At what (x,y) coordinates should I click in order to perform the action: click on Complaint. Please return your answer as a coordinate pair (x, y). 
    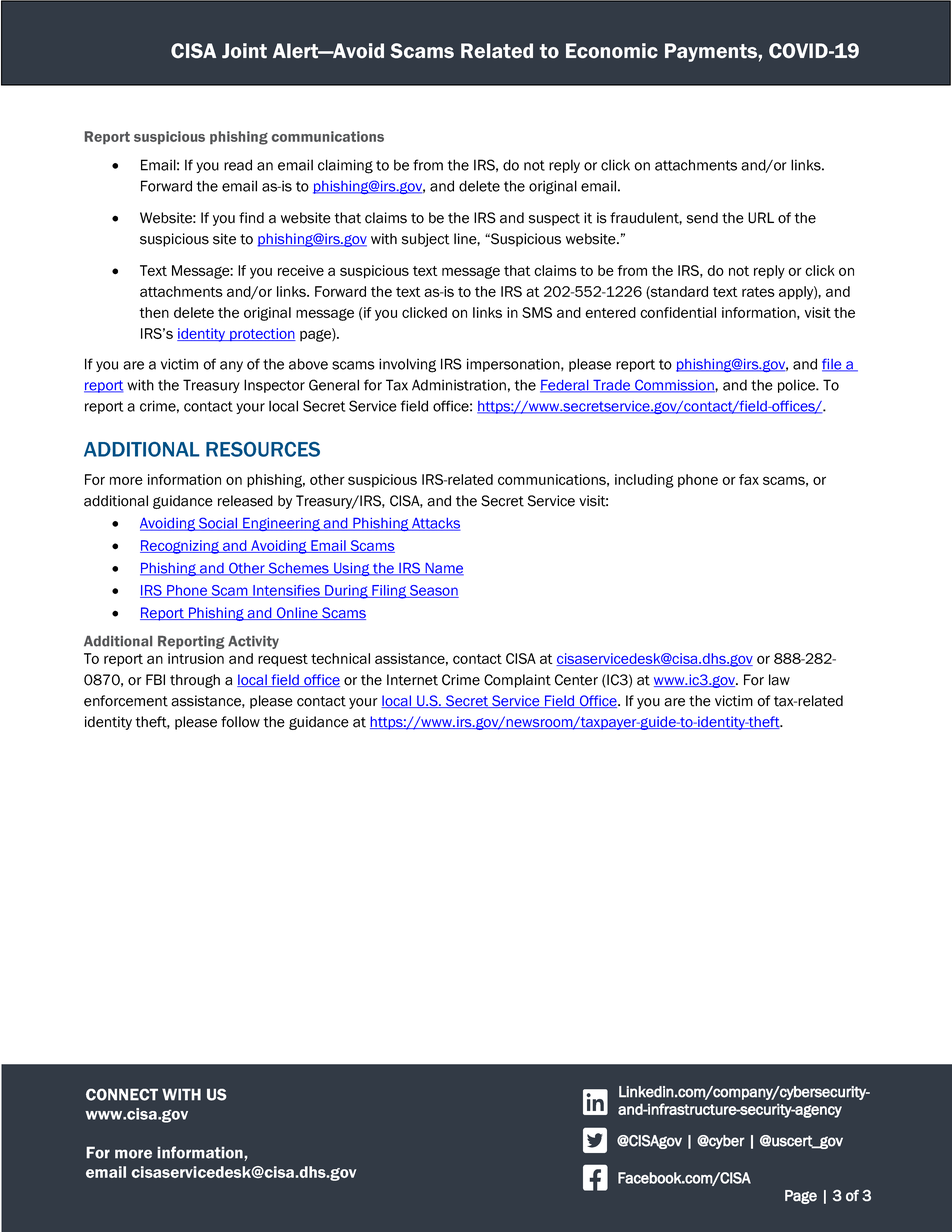
    Looking at the image, I should click on (517, 681).
